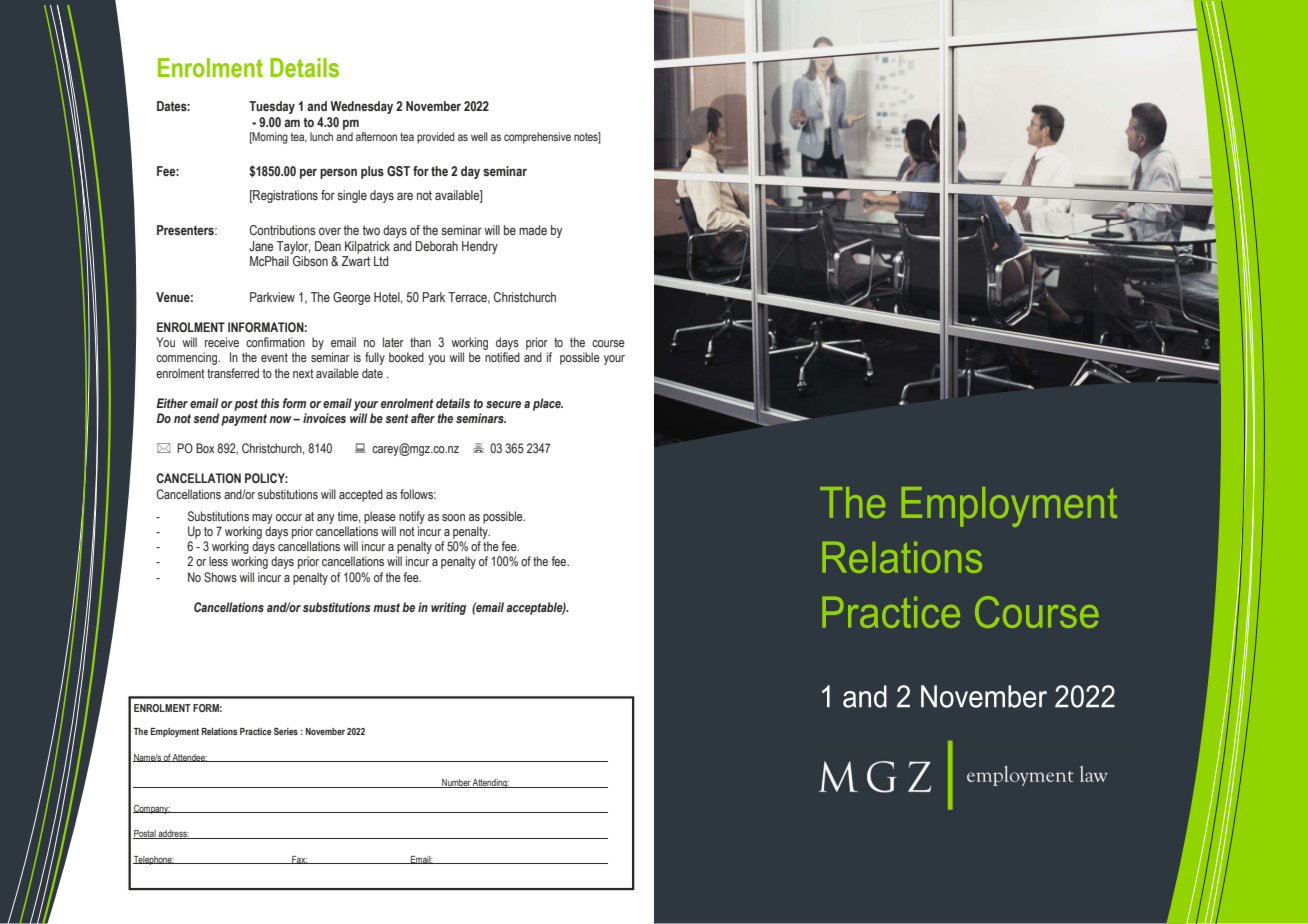  Describe the element at coordinates (299, 860) in the screenshot. I see `Fax` at that location.
